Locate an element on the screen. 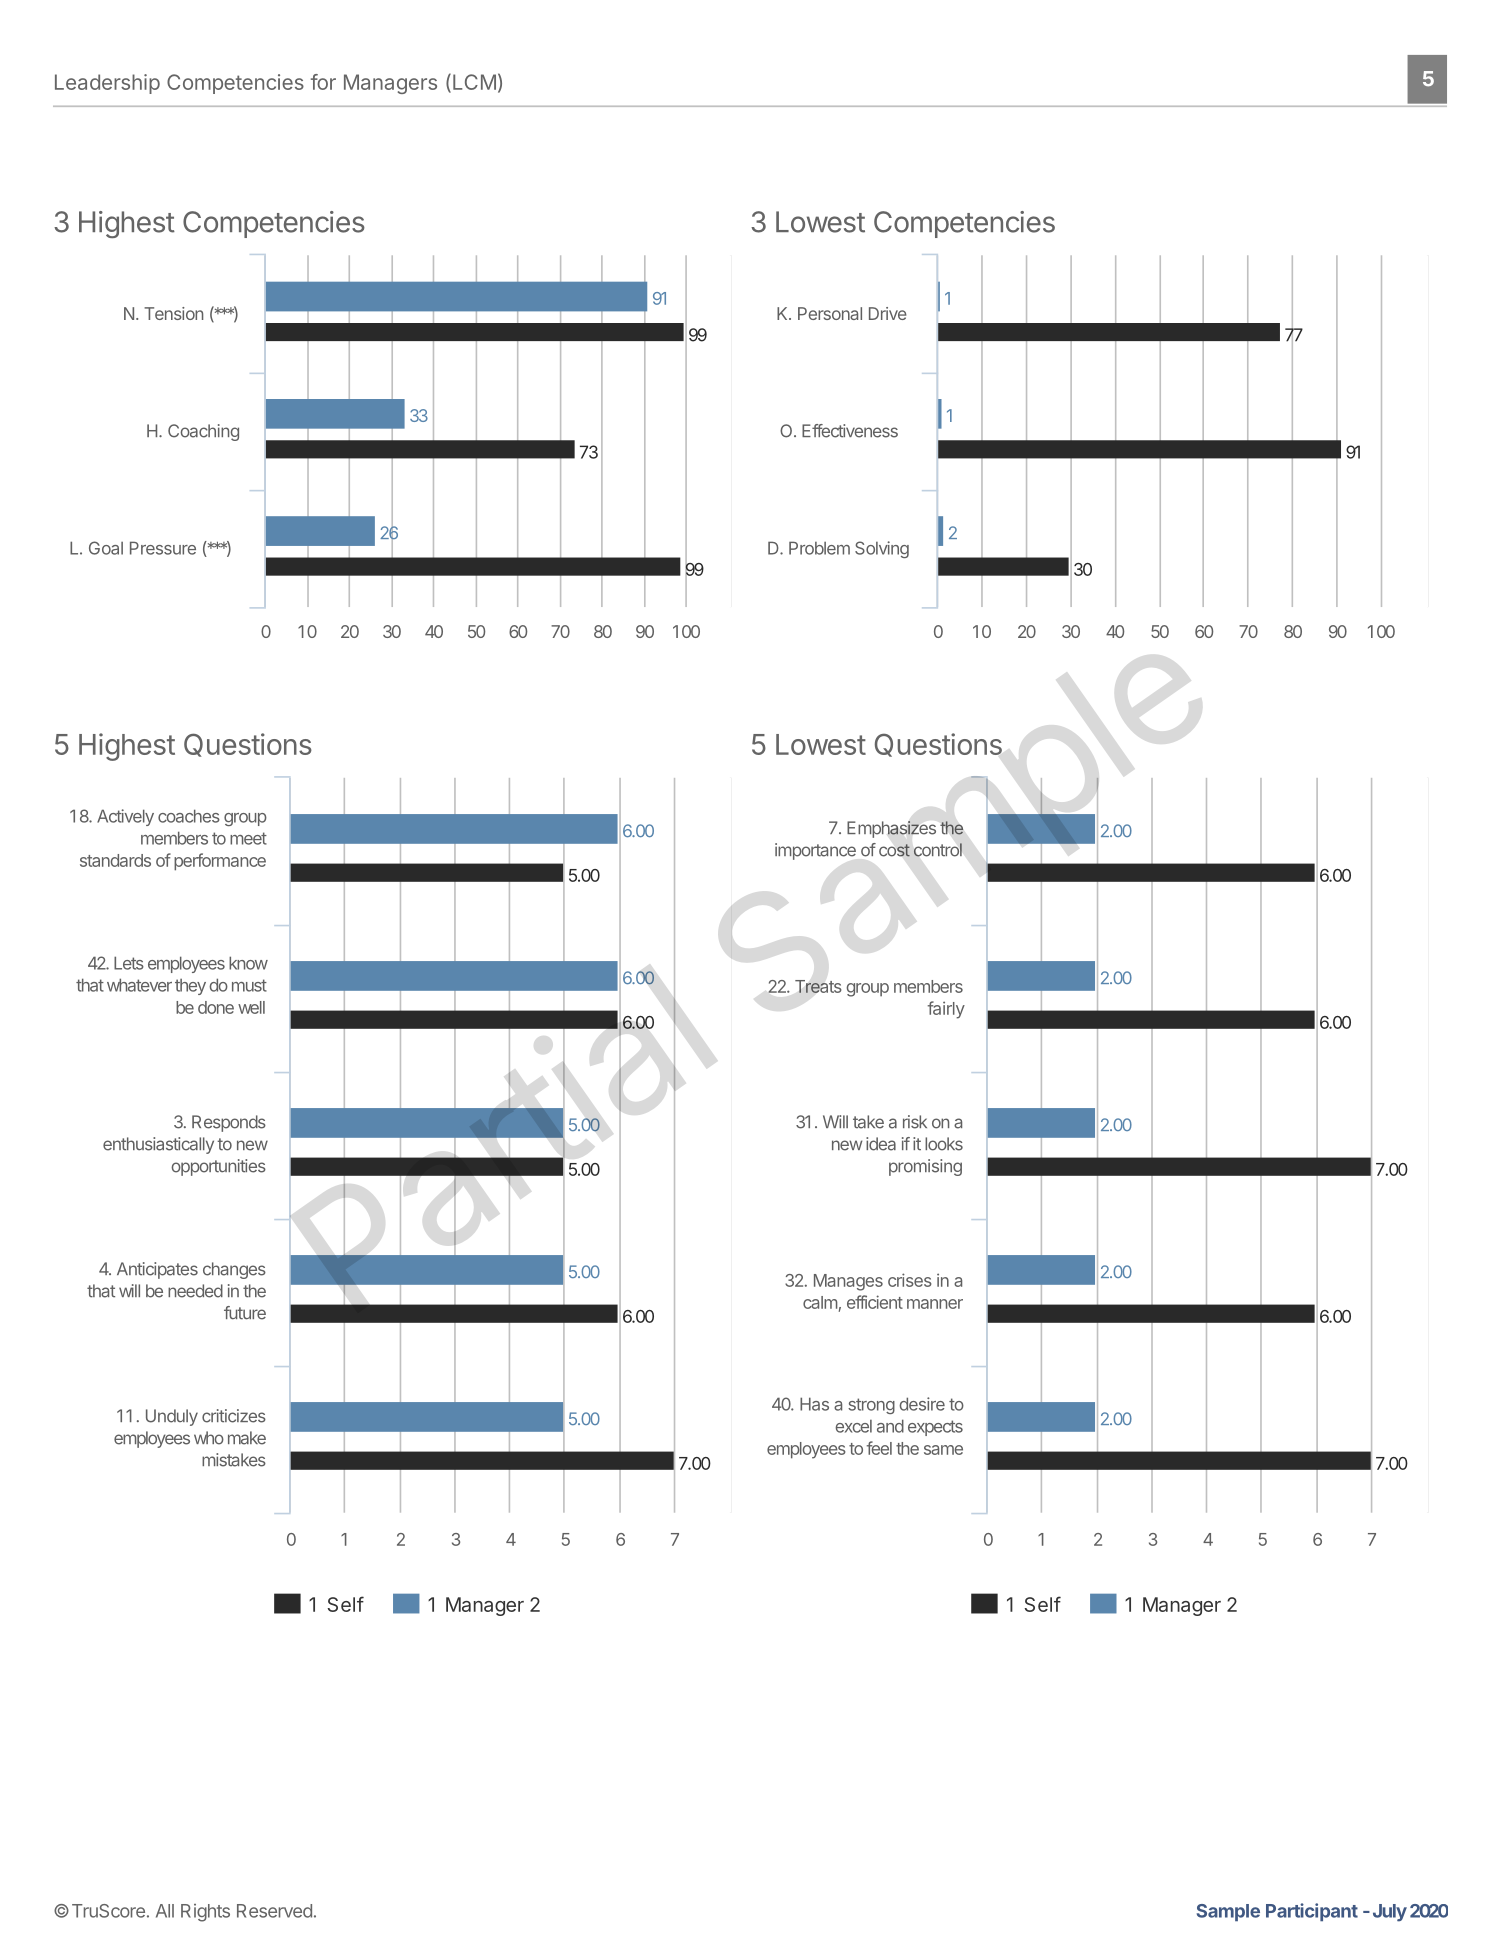  Problem is located at coordinates (819, 548).
